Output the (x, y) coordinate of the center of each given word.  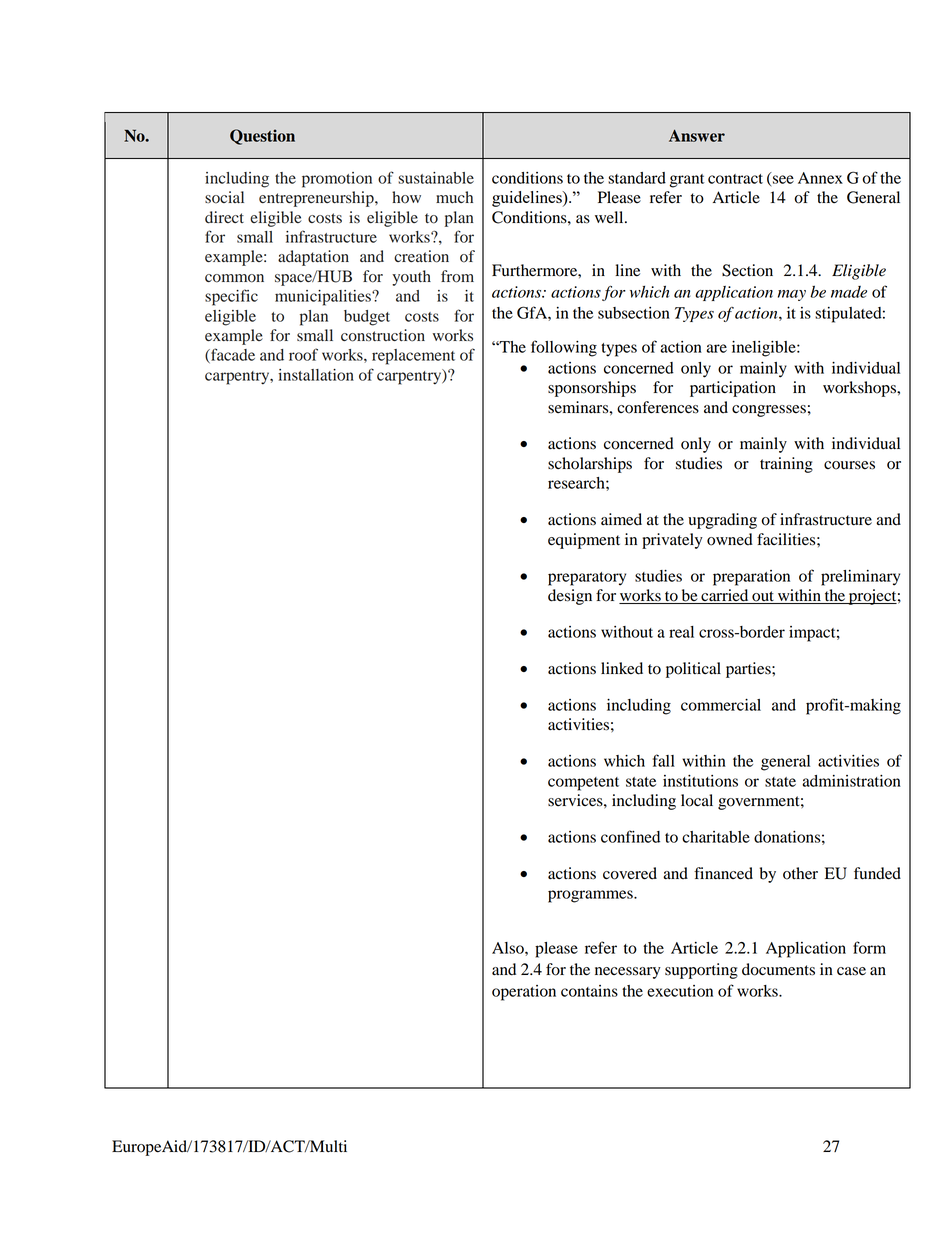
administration (851, 781)
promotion (337, 180)
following (564, 348)
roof (303, 354)
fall (664, 760)
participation (733, 389)
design (570, 597)
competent (583, 784)
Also (509, 948)
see (783, 179)
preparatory (587, 579)
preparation (751, 578)
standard (637, 178)
